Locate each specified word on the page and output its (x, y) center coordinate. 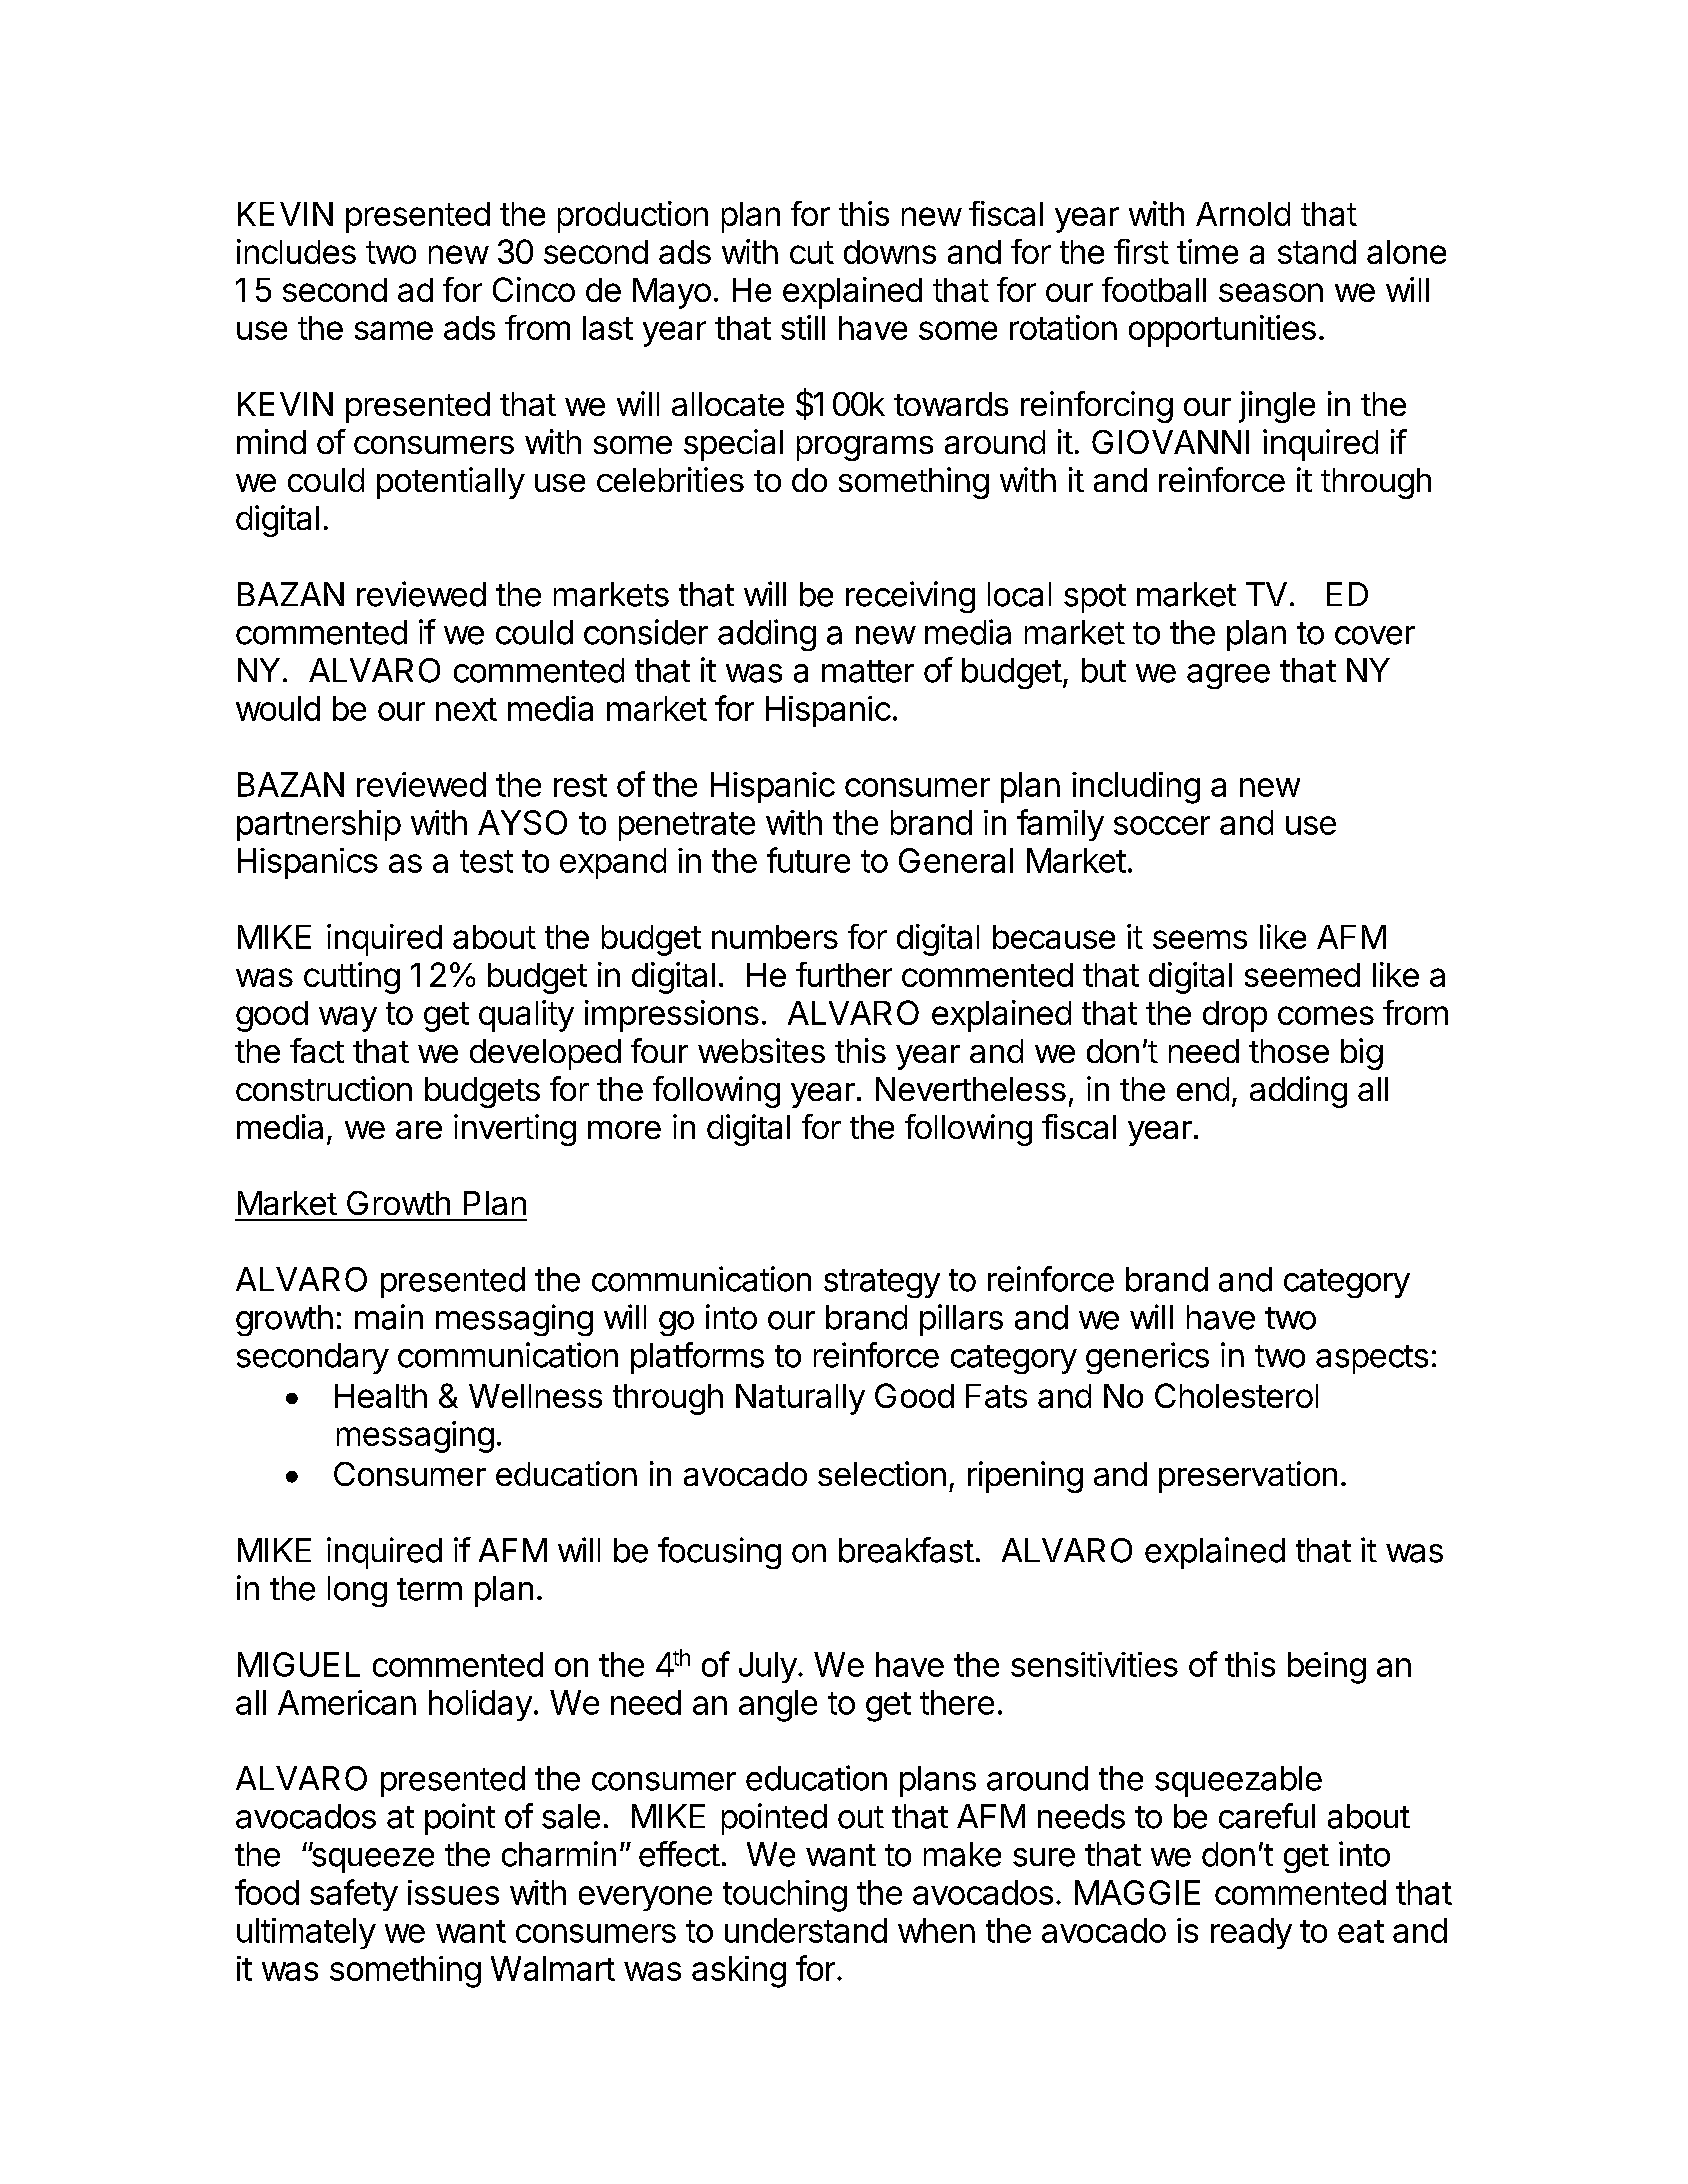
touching (785, 1896)
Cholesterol (1236, 1395)
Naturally (800, 1399)
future (808, 860)
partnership (319, 825)
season (1271, 292)
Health (381, 1396)
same (394, 330)
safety (354, 1895)
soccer (1162, 825)
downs (890, 252)
